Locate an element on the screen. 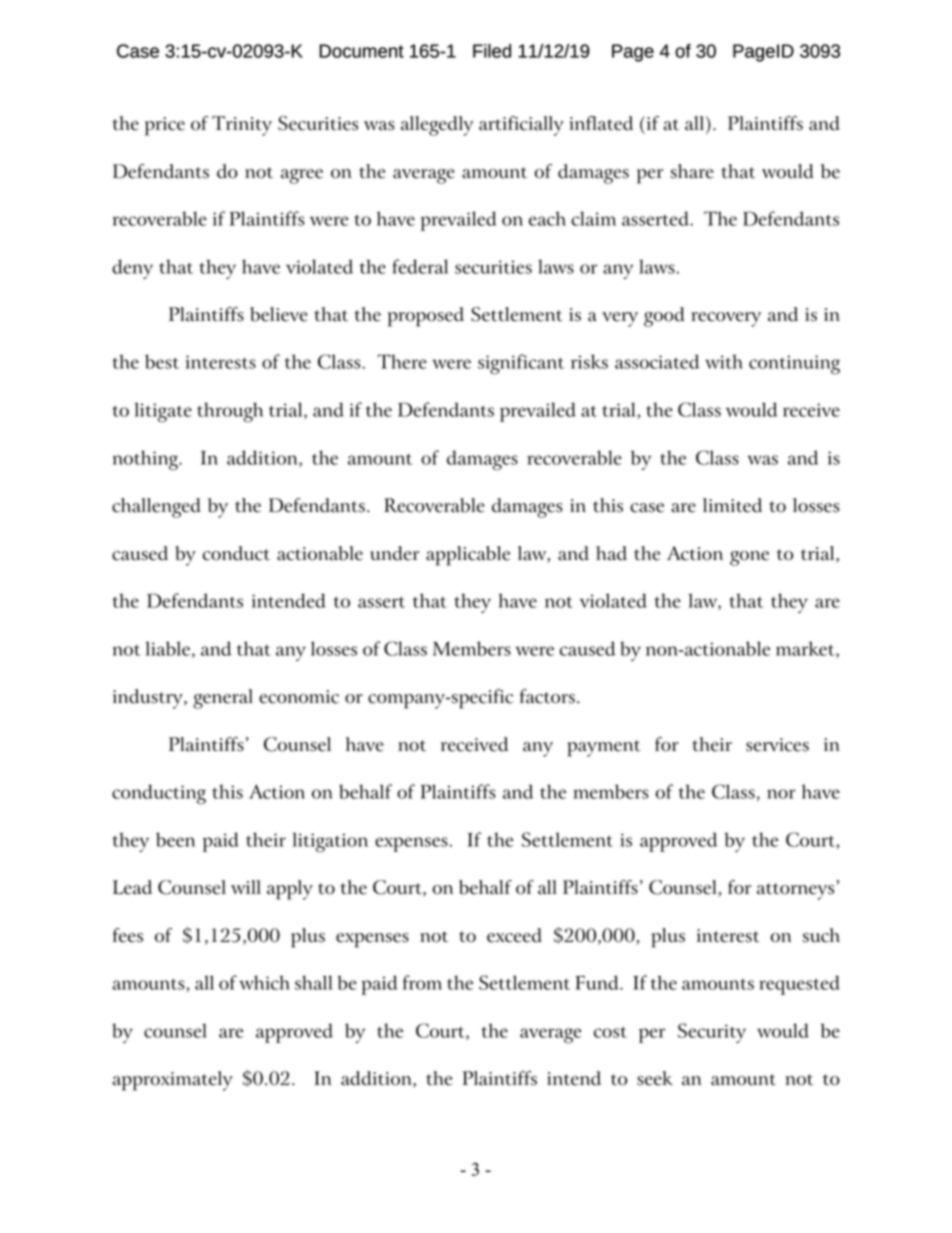 This screenshot has width=952, height=1233. nor is located at coordinates (781, 794).
